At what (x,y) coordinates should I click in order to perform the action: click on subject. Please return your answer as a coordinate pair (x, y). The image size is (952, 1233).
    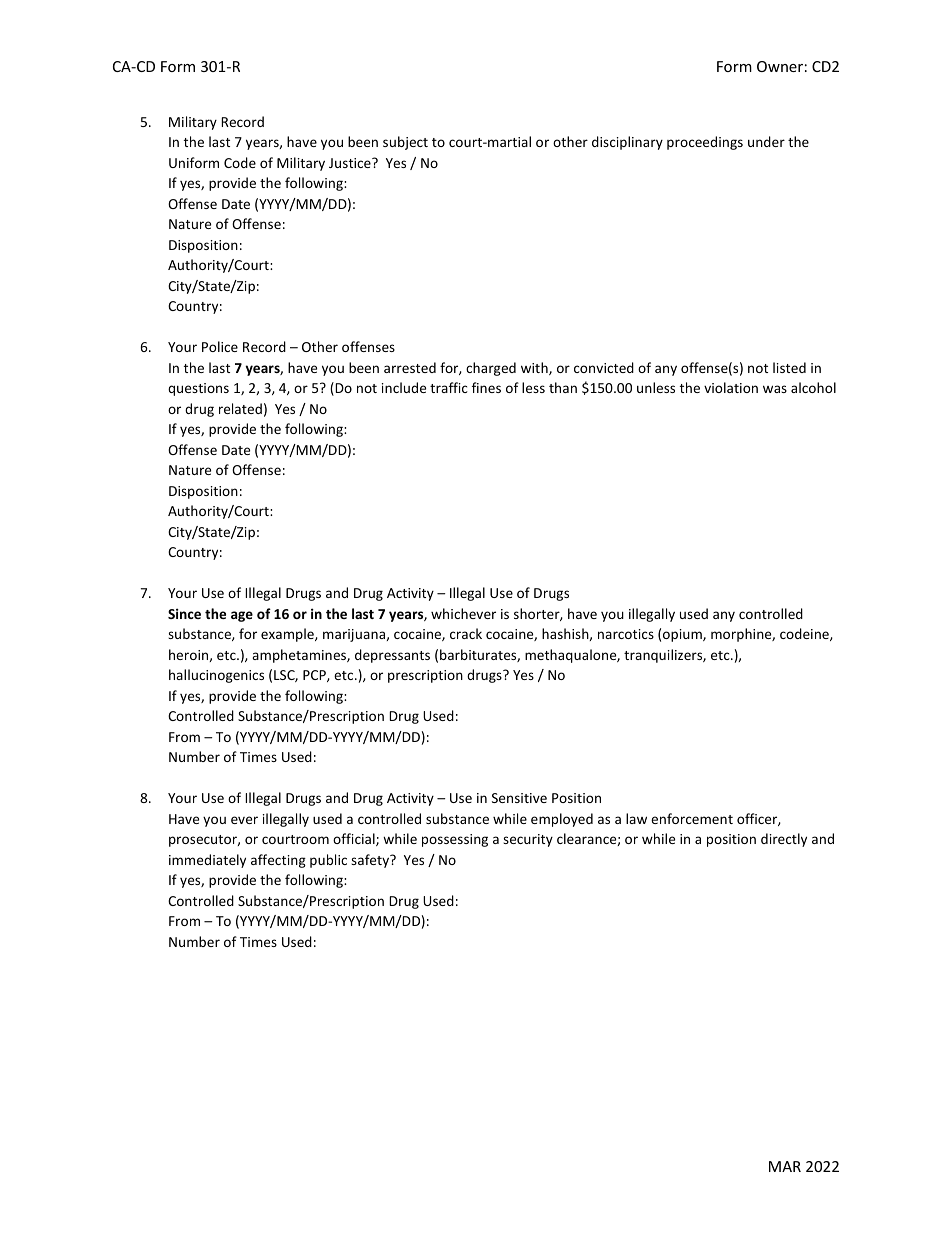
    Looking at the image, I should click on (405, 143).
